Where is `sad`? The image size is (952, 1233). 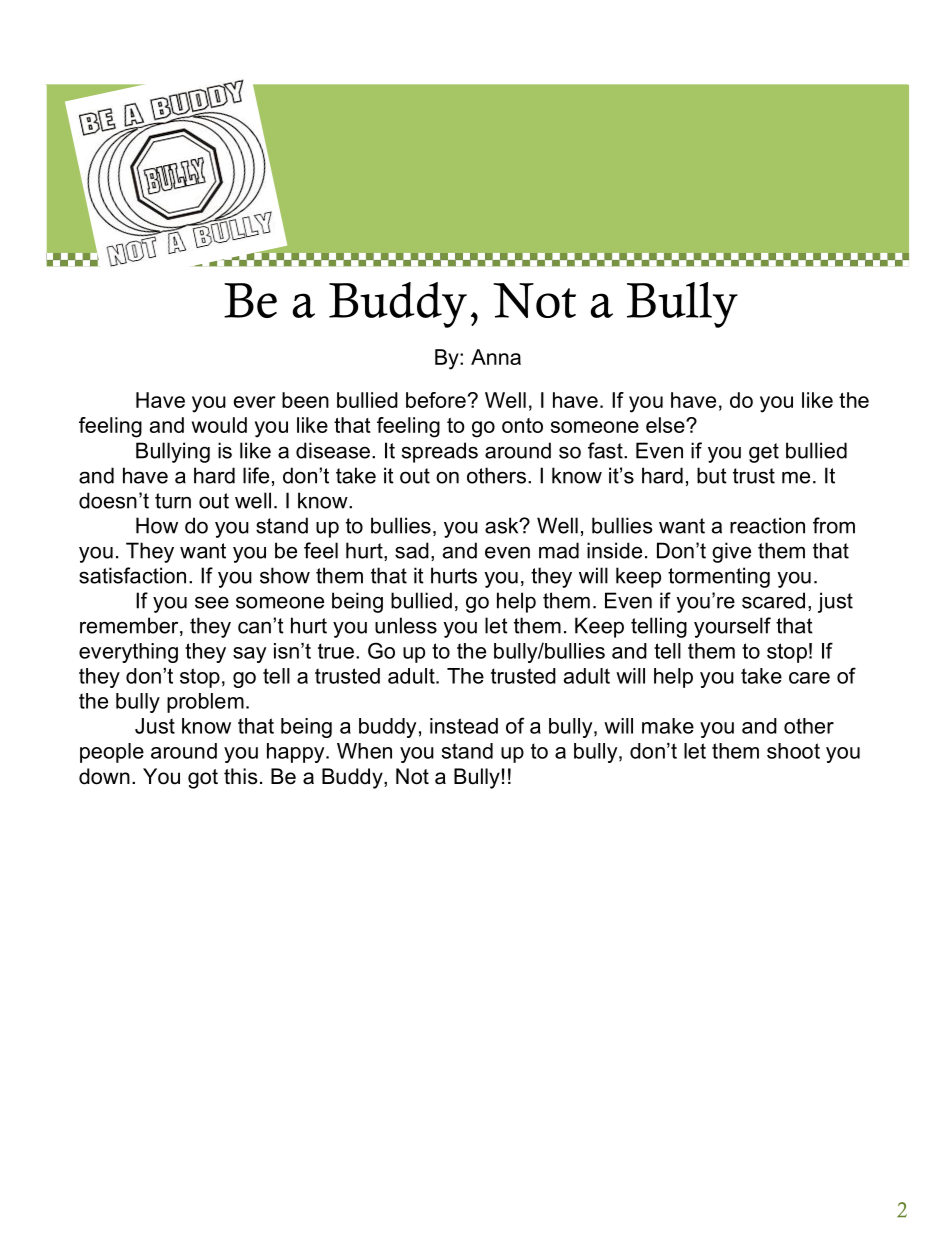 sad is located at coordinates (412, 550).
